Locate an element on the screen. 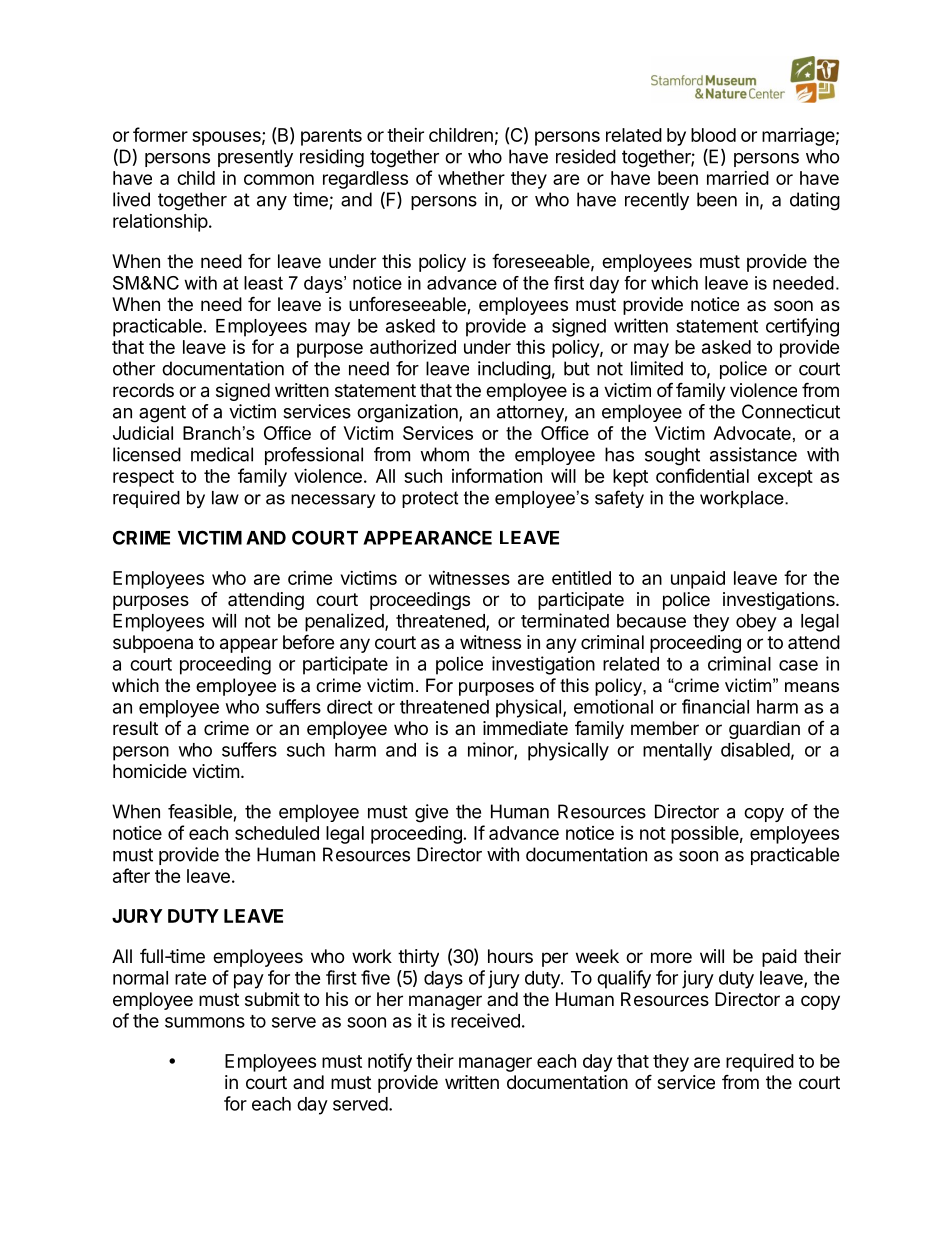  feasible is located at coordinates (200, 811).
